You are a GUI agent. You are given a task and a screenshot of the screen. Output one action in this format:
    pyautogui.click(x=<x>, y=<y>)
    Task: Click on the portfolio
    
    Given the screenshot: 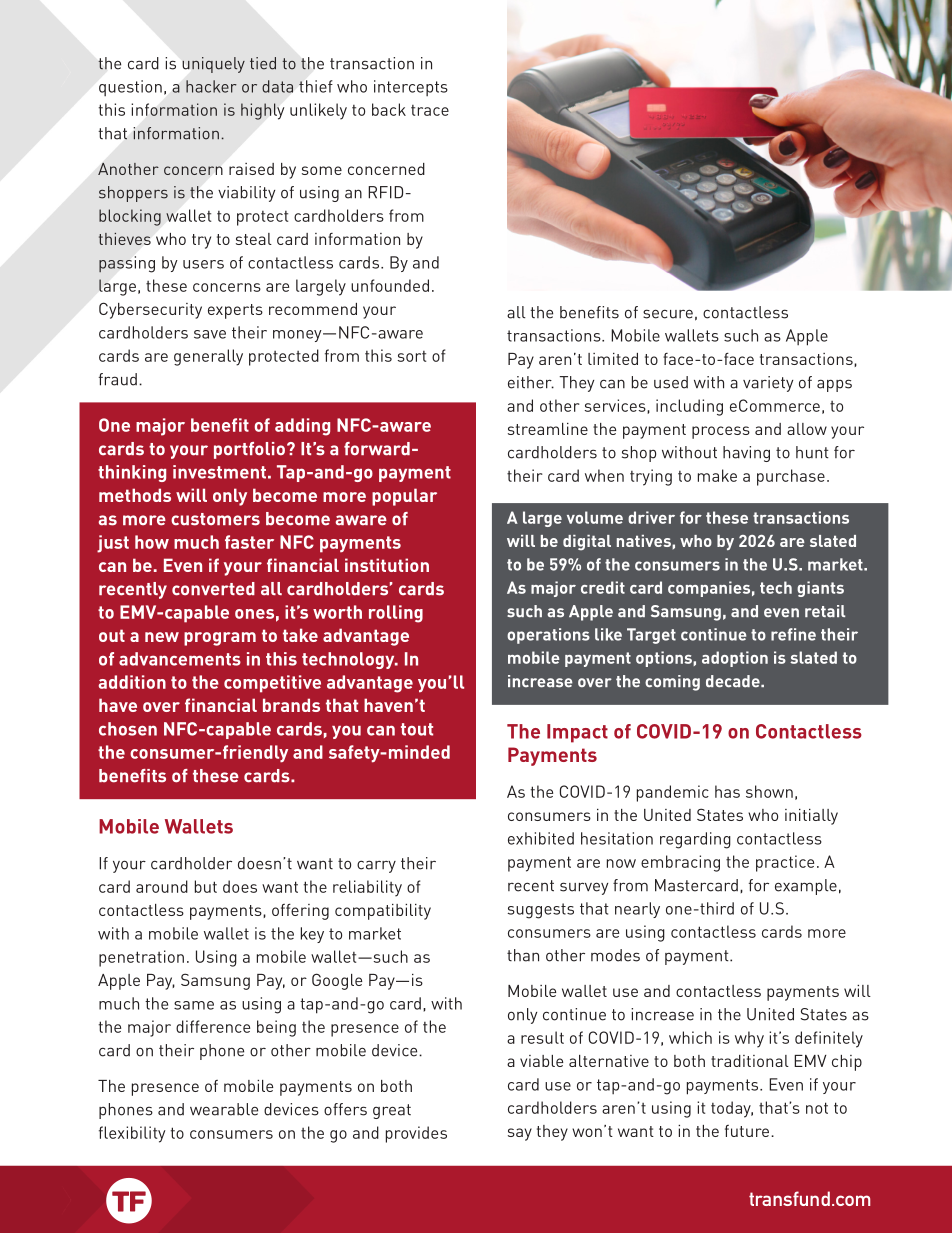 What is the action you would take?
    pyautogui.click(x=249, y=450)
